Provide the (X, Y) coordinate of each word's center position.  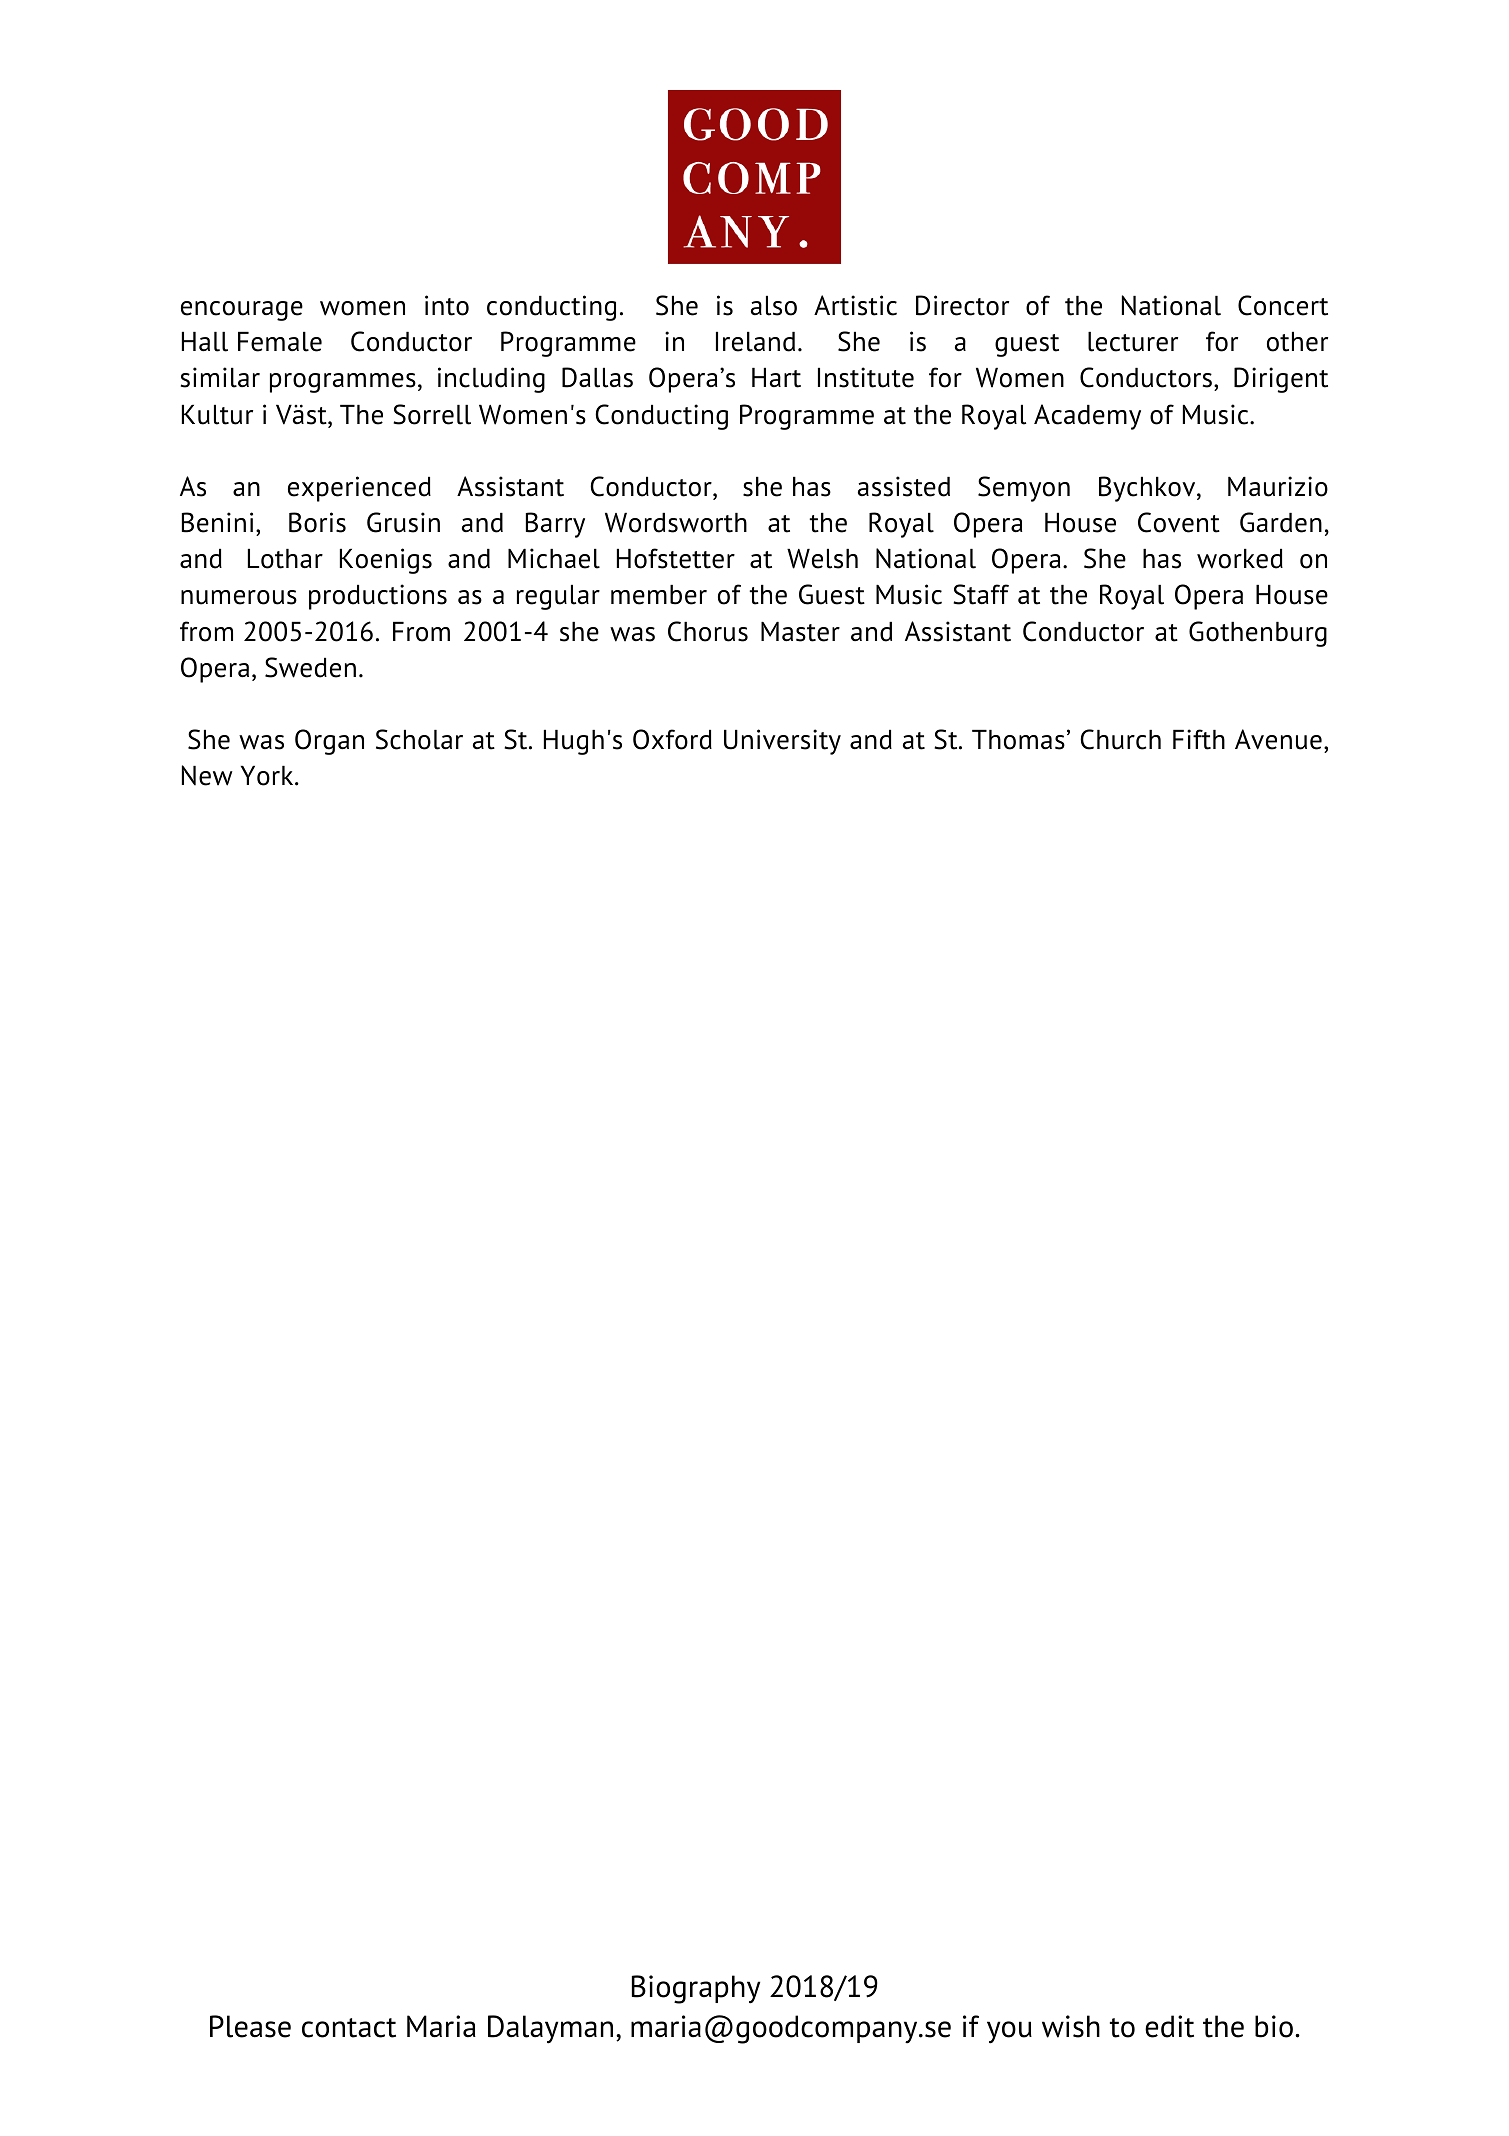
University (782, 742)
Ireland (755, 342)
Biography (696, 1989)
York (268, 776)
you (1009, 2032)
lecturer (1133, 342)
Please (250, 2026)
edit (1169, 2026)
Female (280, 342)
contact (349, 2028)
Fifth (1199, 739)
